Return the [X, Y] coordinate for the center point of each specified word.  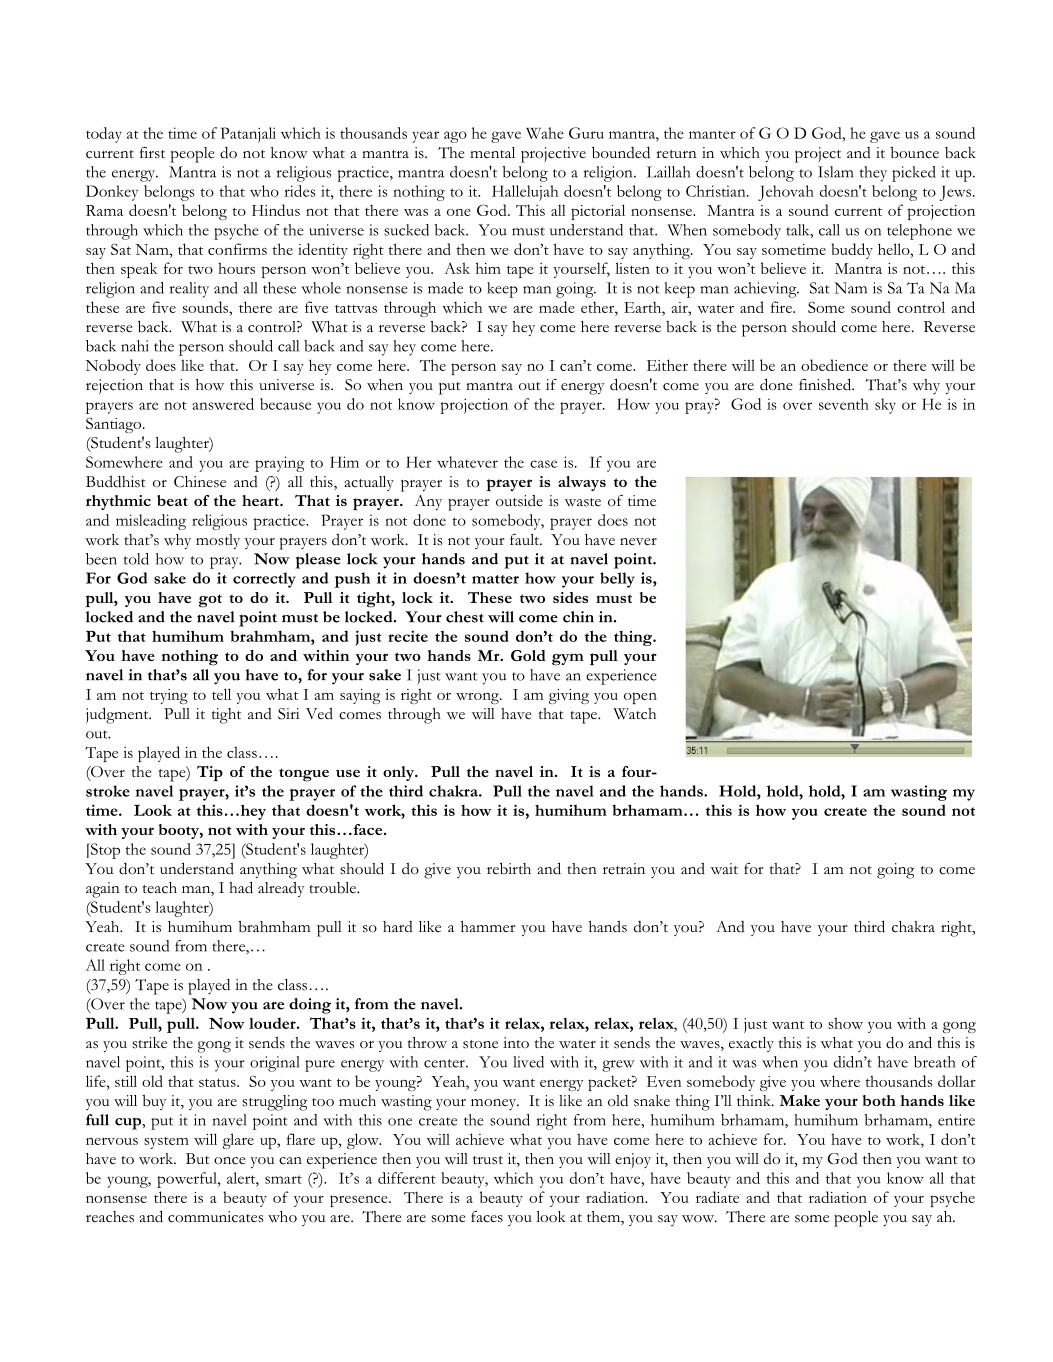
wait [724, 868]
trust [488, 1160]
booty [180, 831]
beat [172, 500]
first [152, 153]
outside [519, 501]
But [198, 1158]
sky [885, 406]
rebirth [509, 869]
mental [492, 152]
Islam [835, 172]
